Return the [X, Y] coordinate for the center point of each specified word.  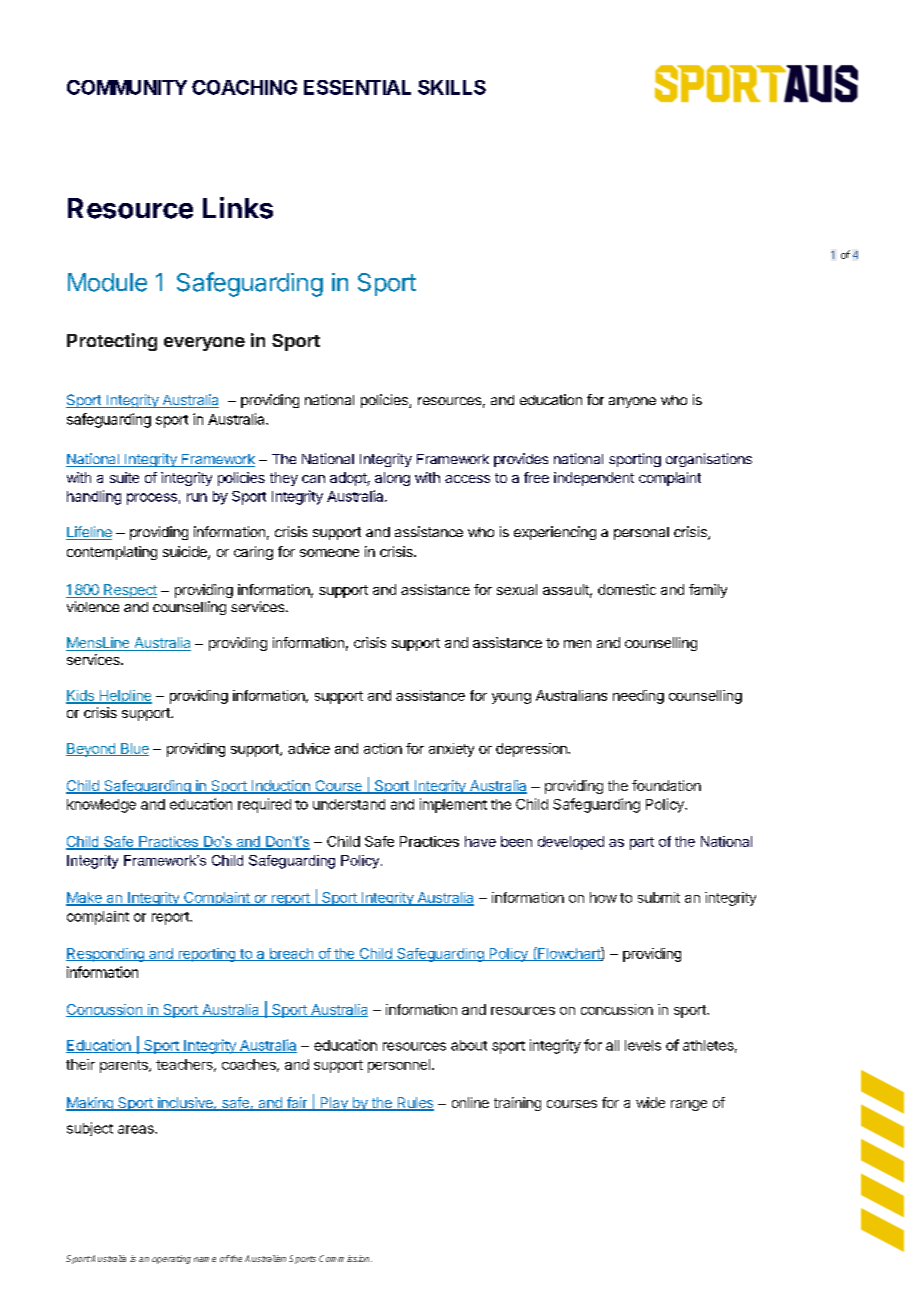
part [642, 843]
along [392, 479]
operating [171, 1259]
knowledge [101, 806]
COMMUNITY [127, 87]
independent [594, 479]
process [152, 499]
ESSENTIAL [357, 87]
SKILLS [452, 87]
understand [349, 804]
